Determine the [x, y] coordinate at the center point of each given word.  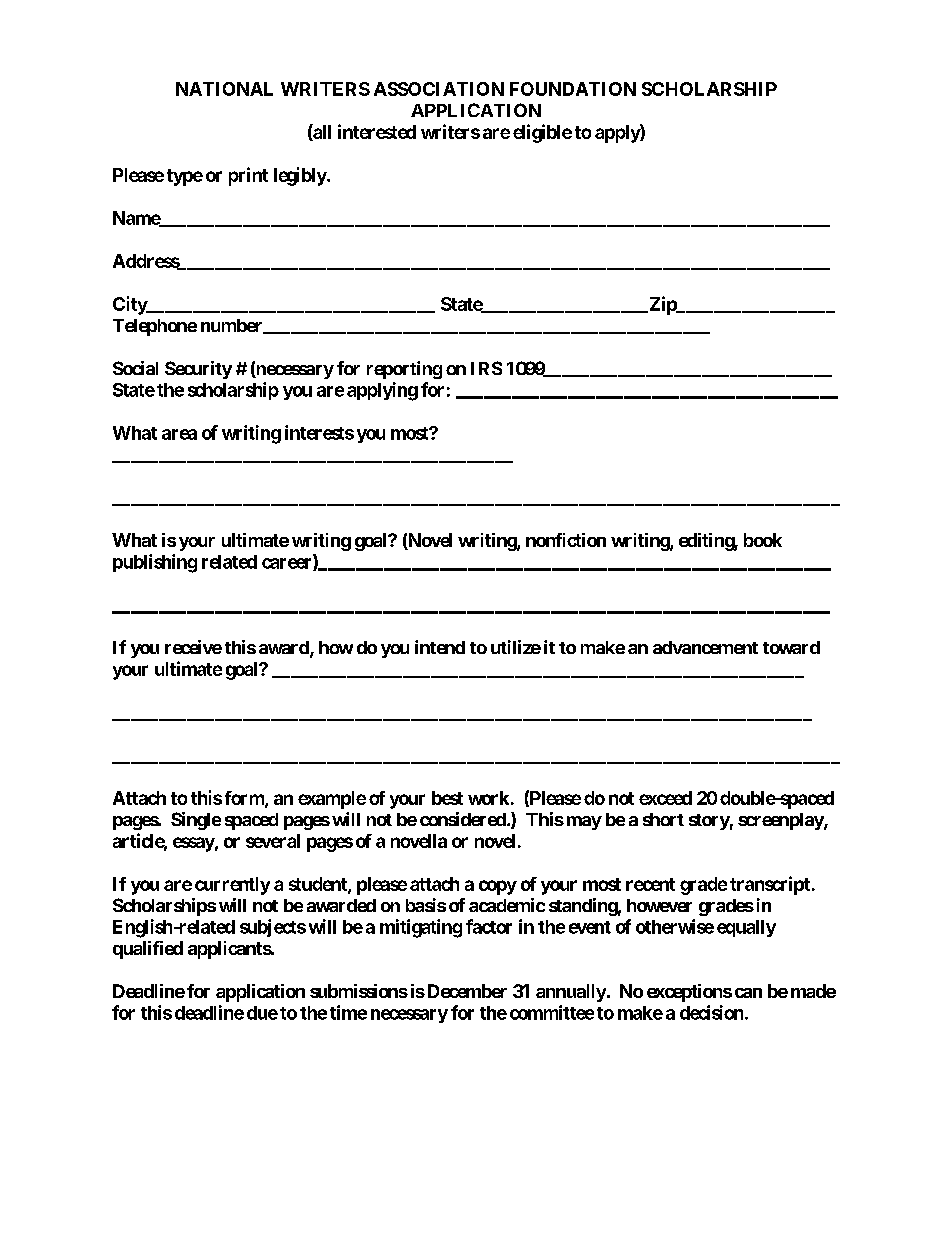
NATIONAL [224, 89]
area [179, 434]
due [262, 1013]
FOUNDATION [573, 89]
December [467, 991]
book [763, 540]
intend [440, 647]
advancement [705, 647]
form [245, 799]
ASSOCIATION [439, 89]
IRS [486, 368]
